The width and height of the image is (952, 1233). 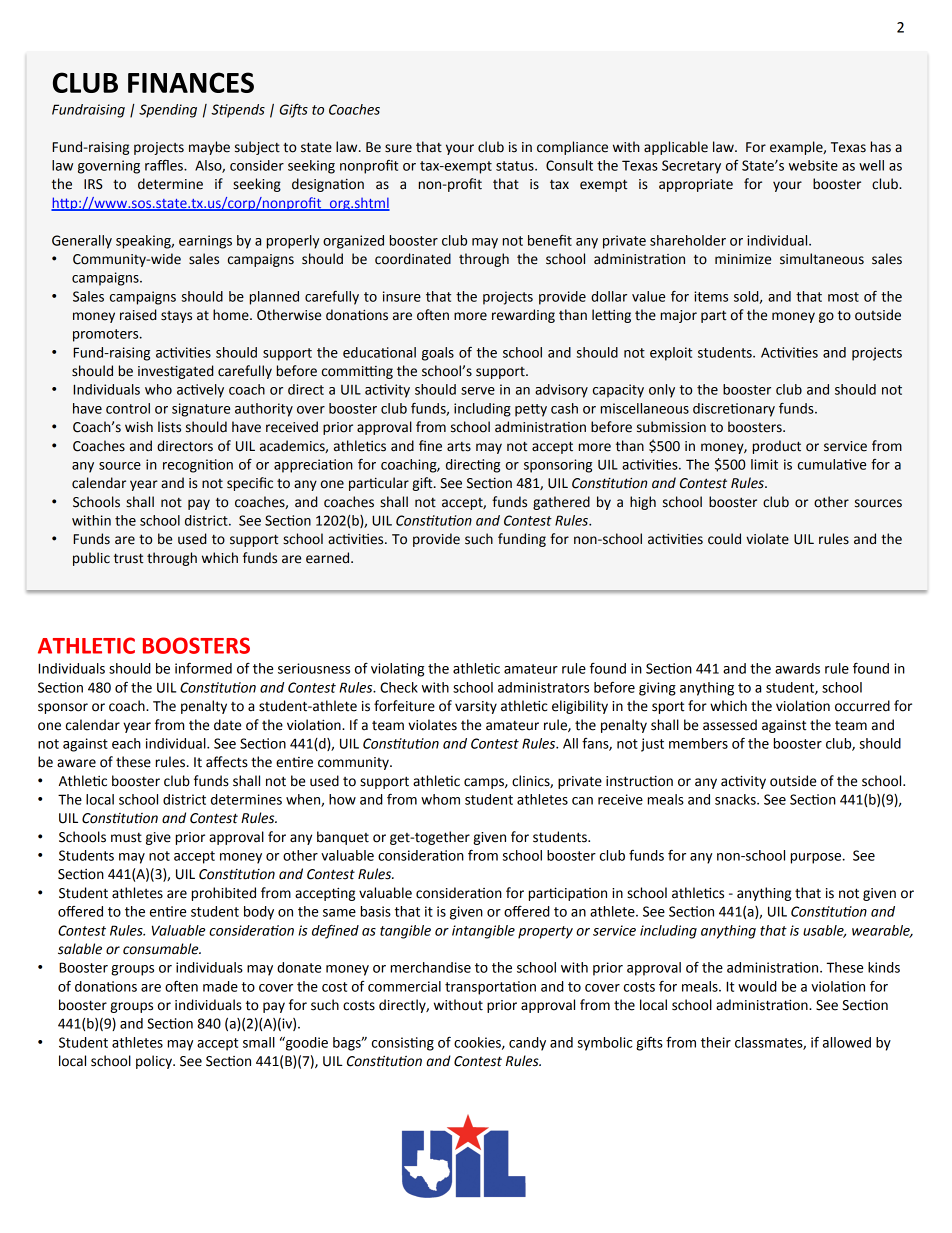 What do you see at coordinates (478, 391) in the image?
I see `serve` at bounding box center [478, 391].
